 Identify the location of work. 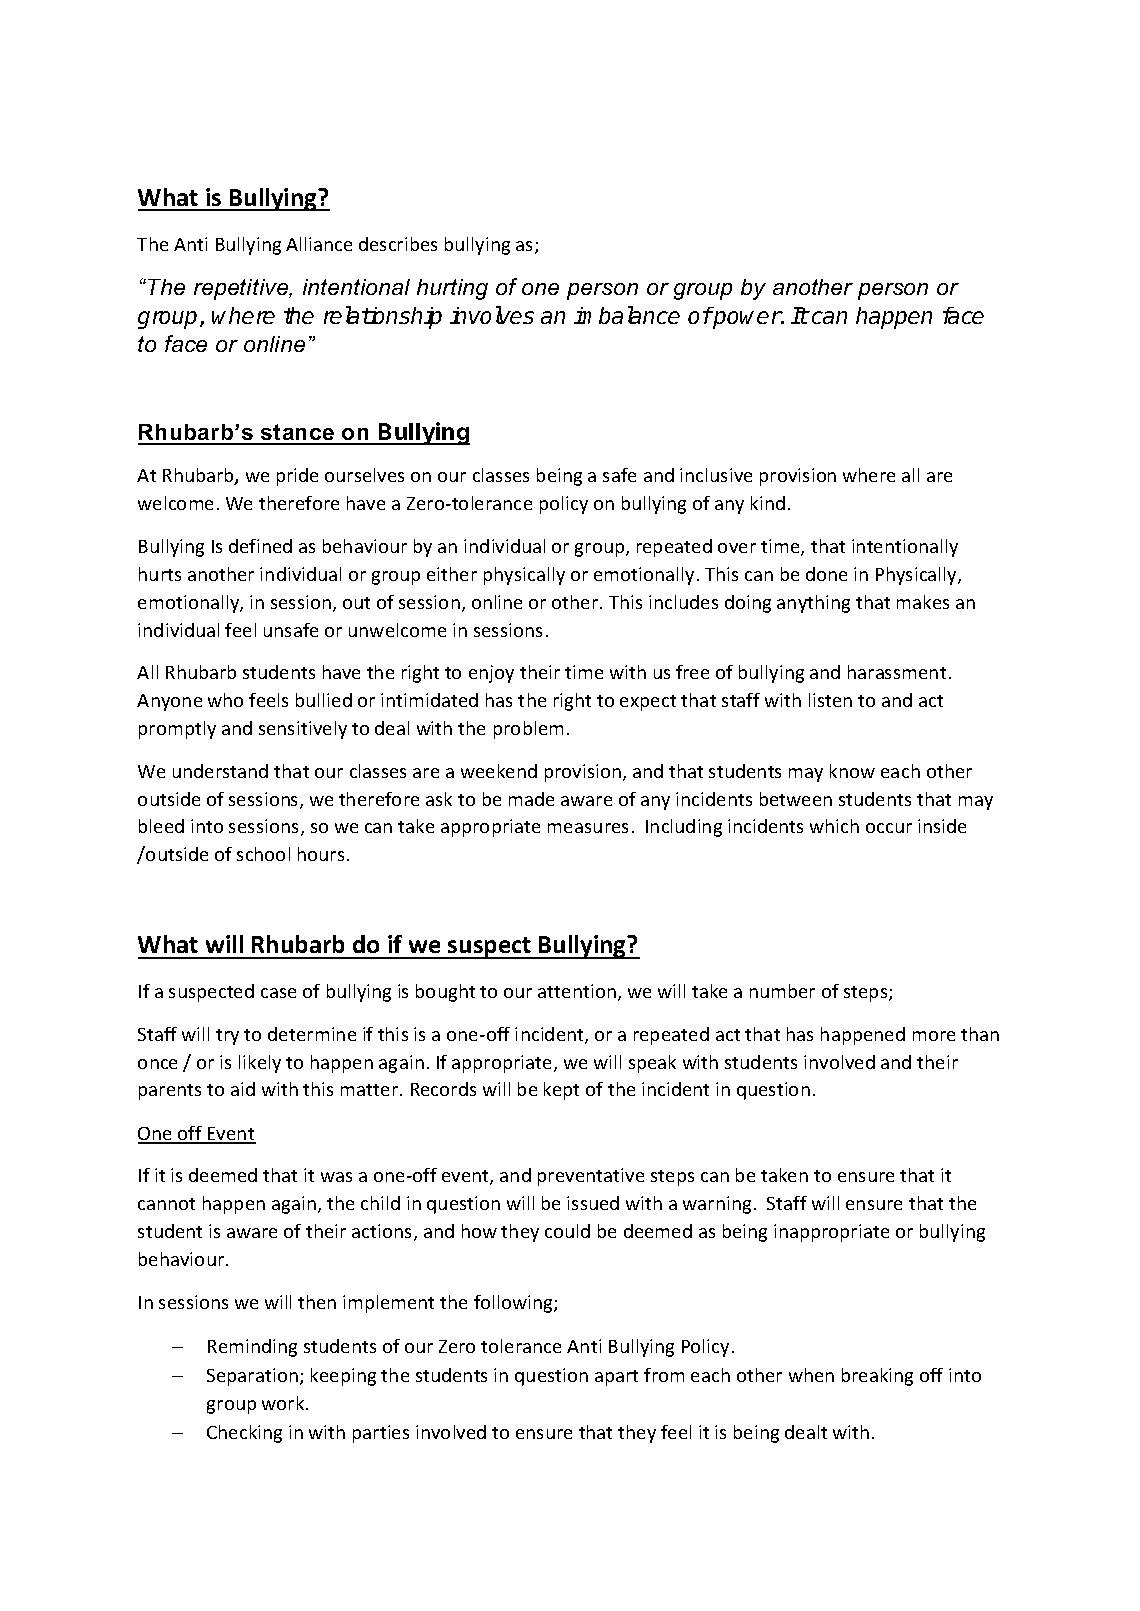
(284, 1403).
